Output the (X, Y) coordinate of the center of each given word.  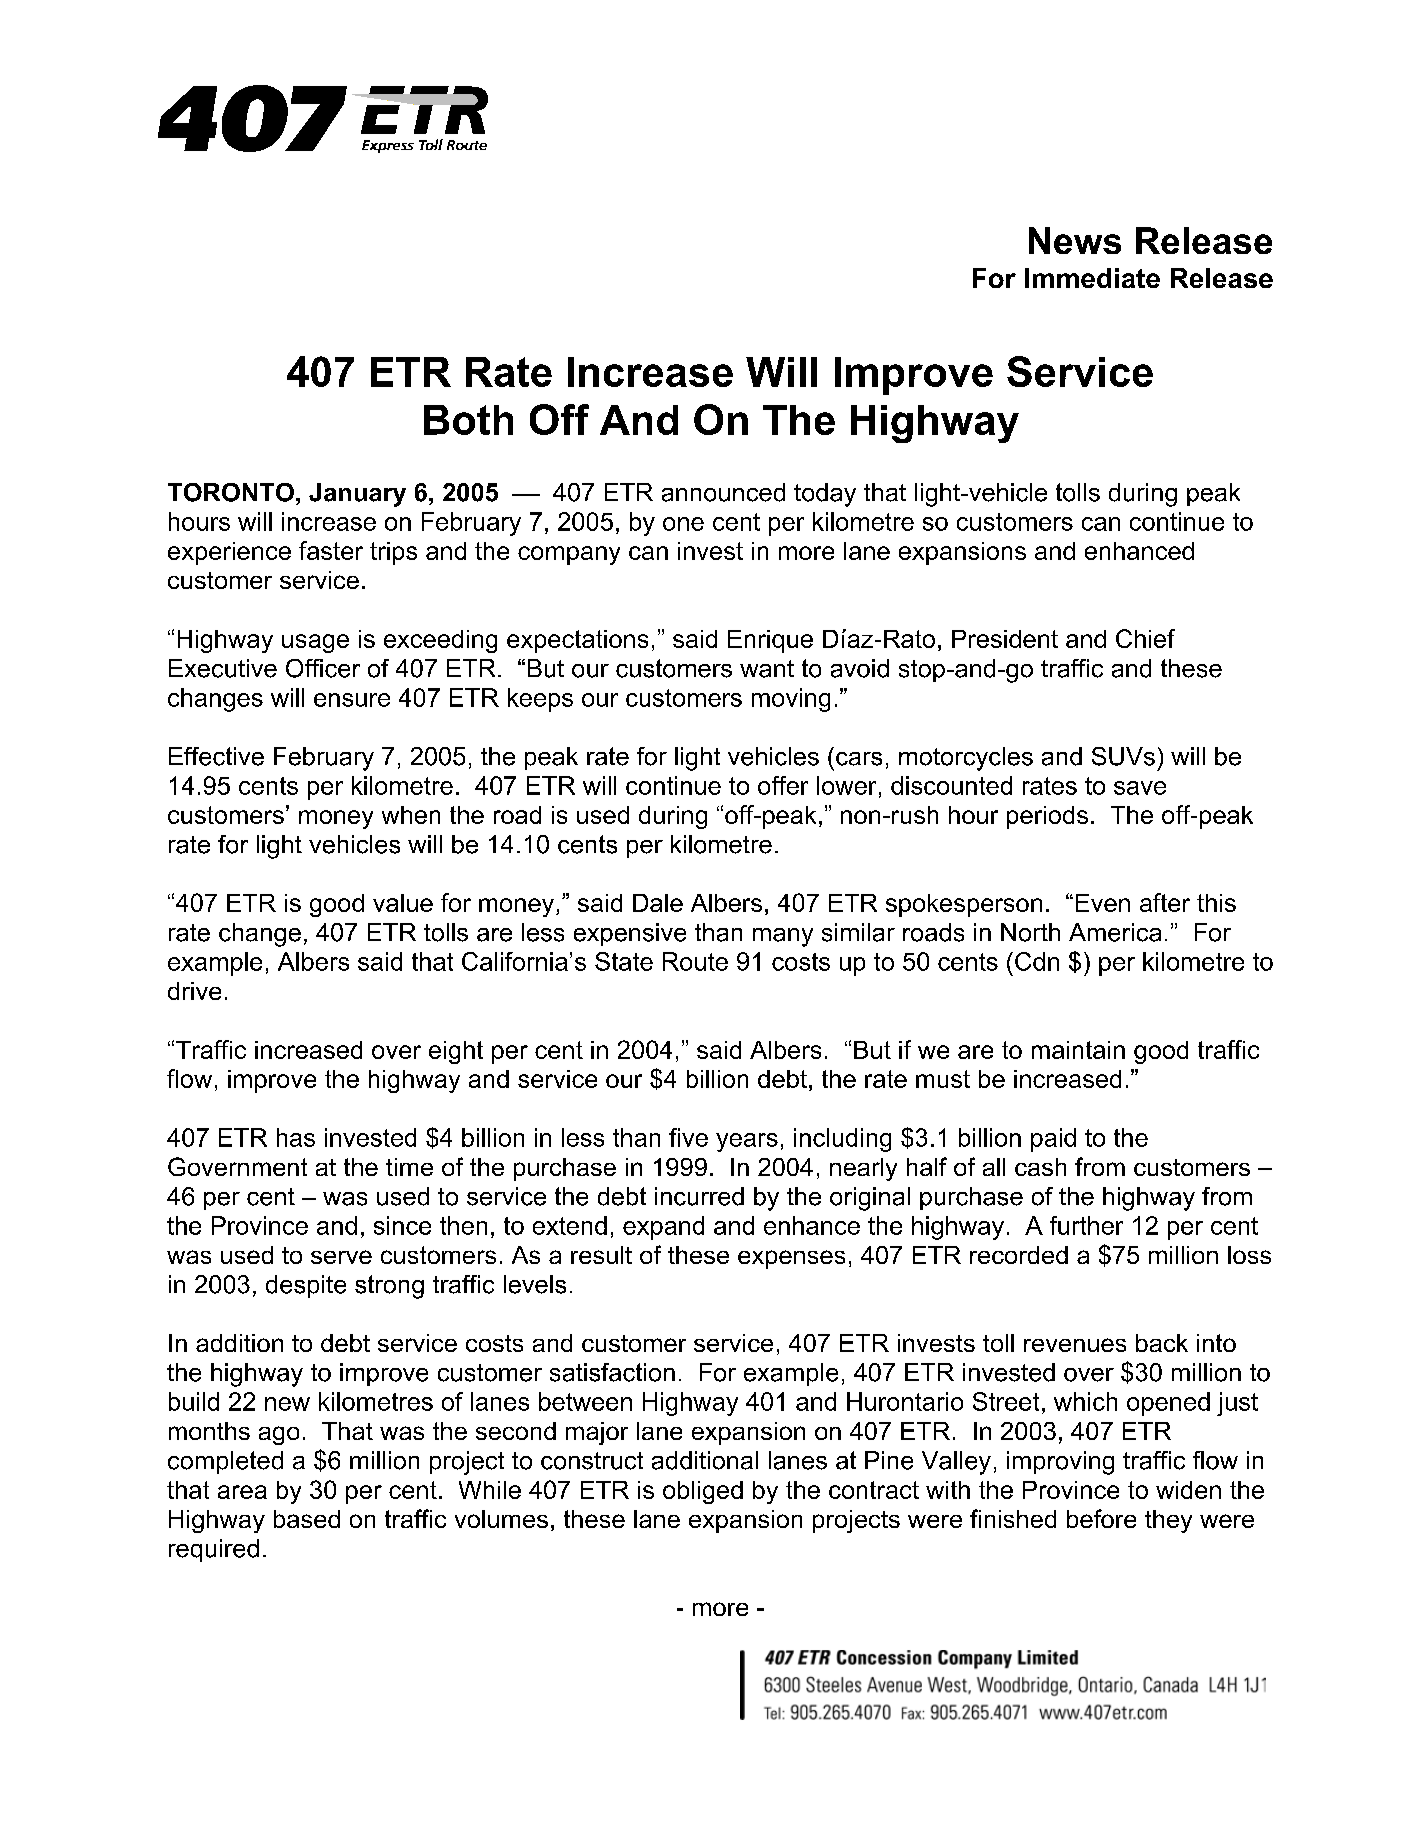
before (1101, 1518)
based (307, 1519)
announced (723, 492)
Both (468, 420)
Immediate (1092, 278)
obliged (703, 1492)
